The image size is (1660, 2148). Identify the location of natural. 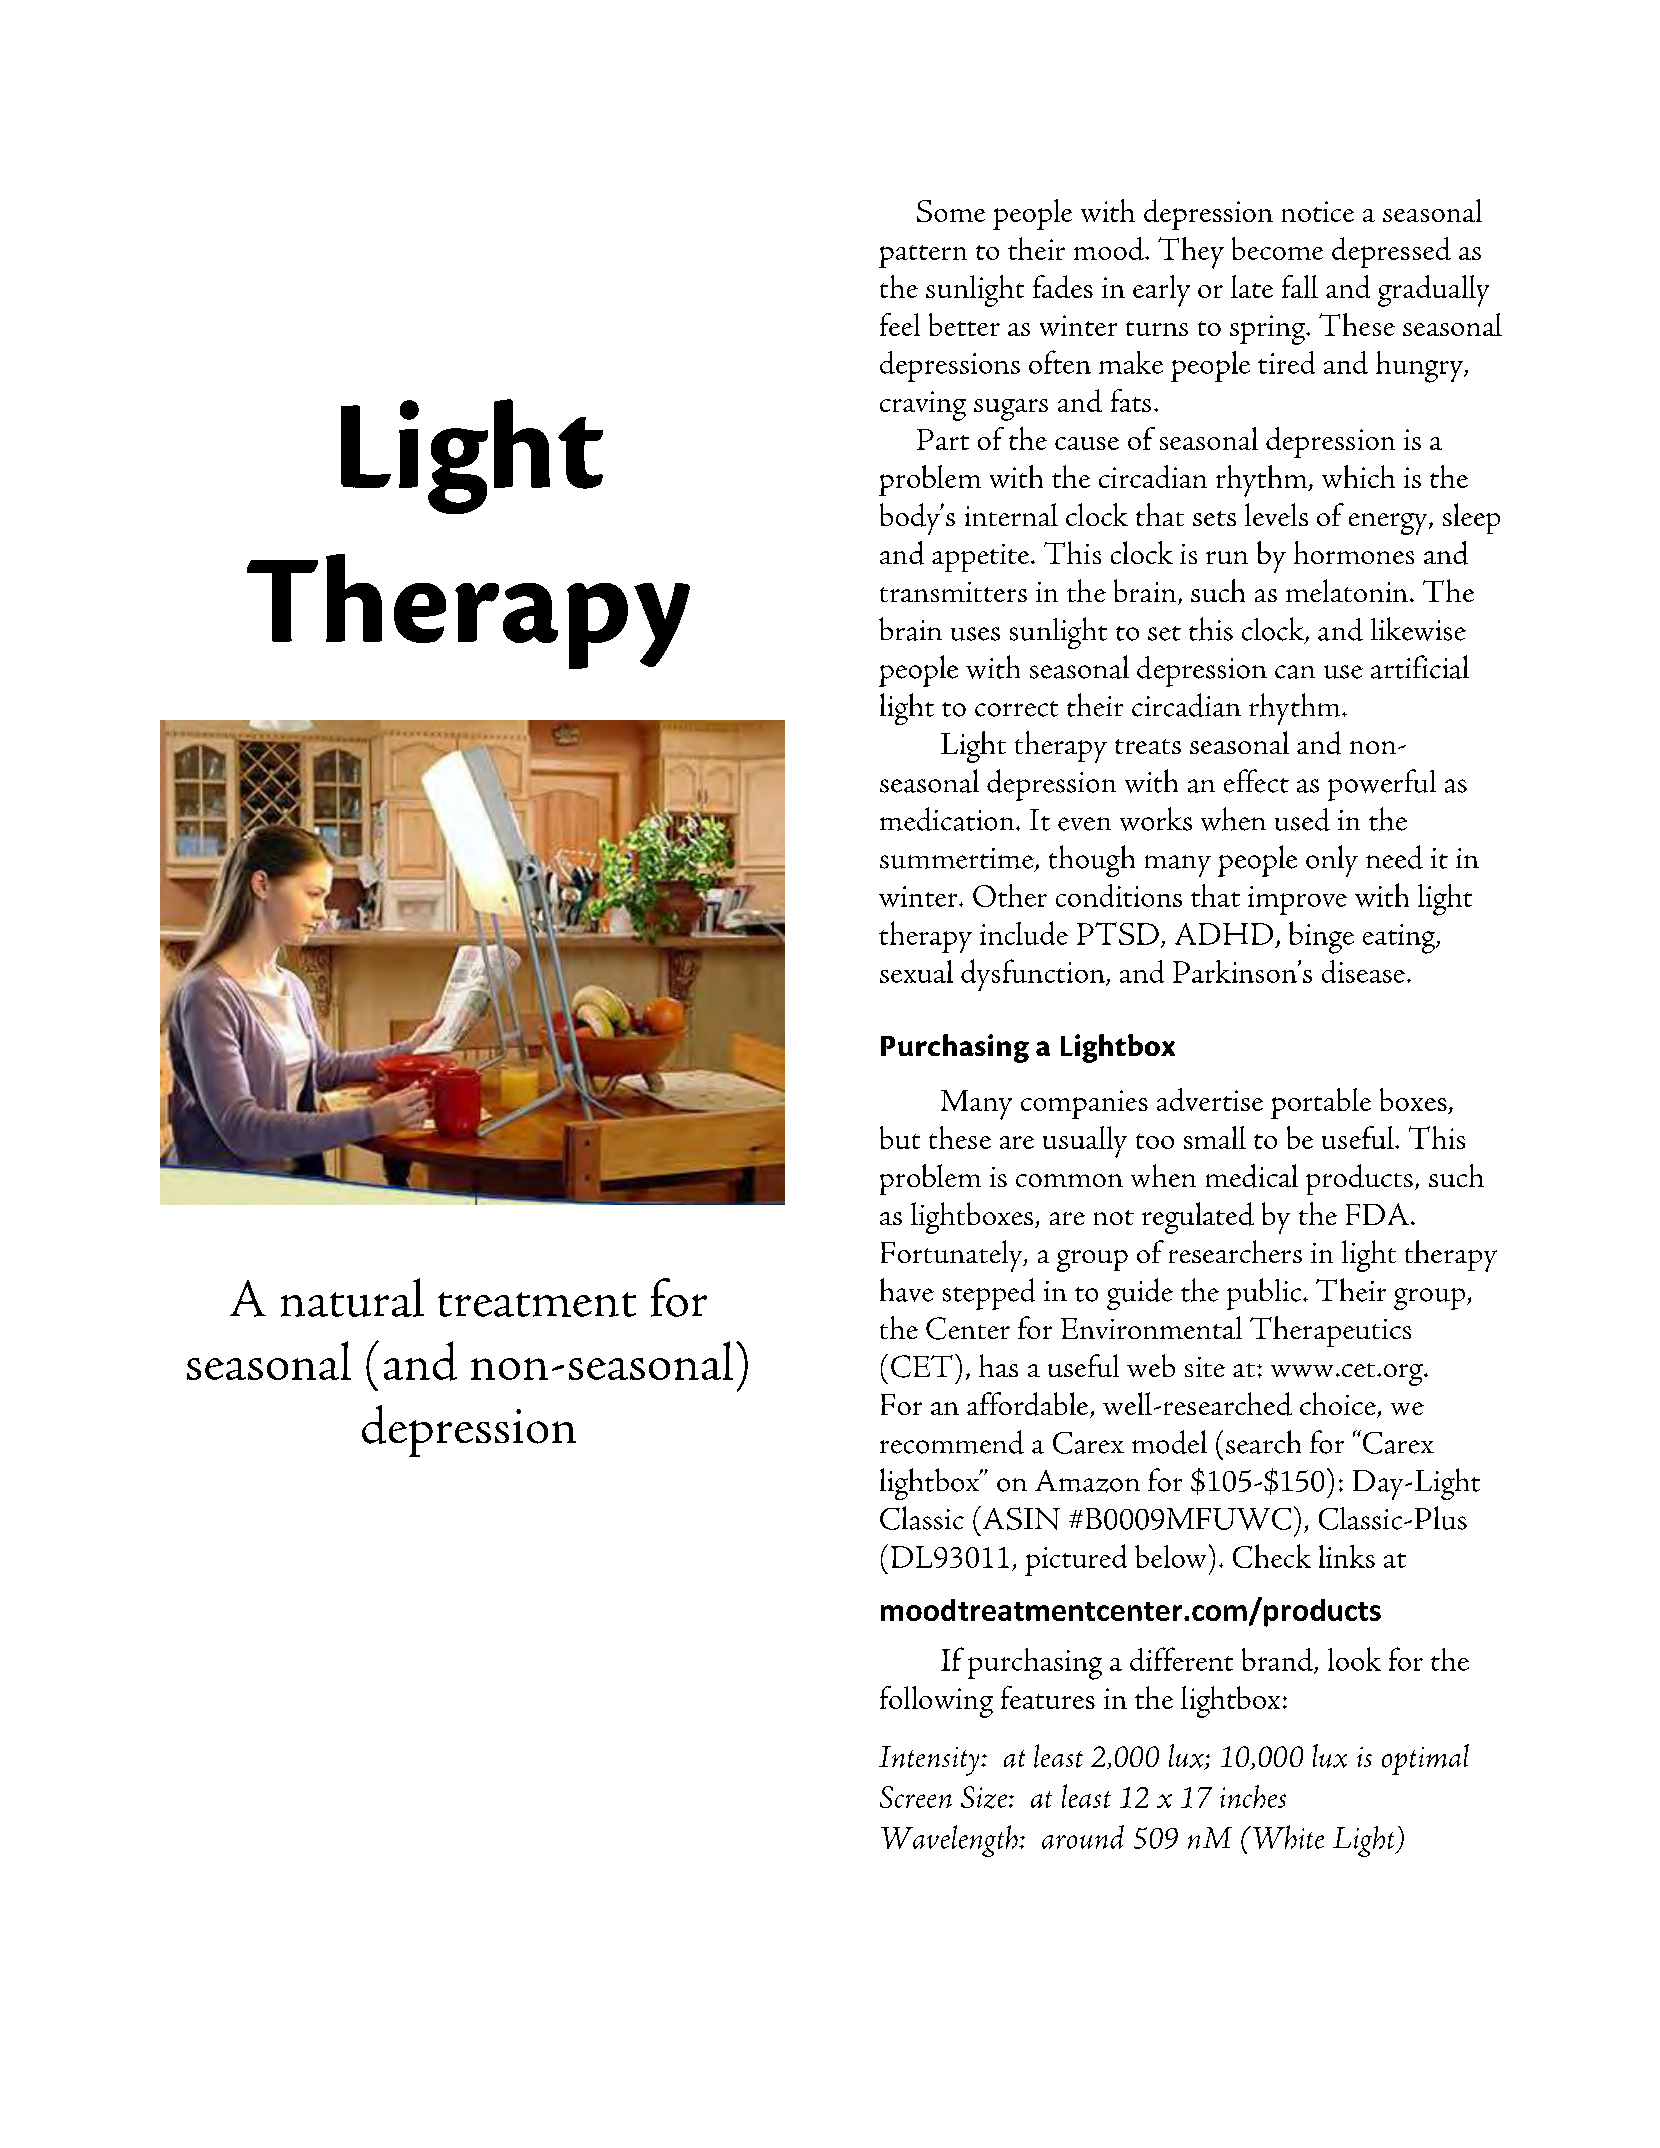
(352, 1297).
